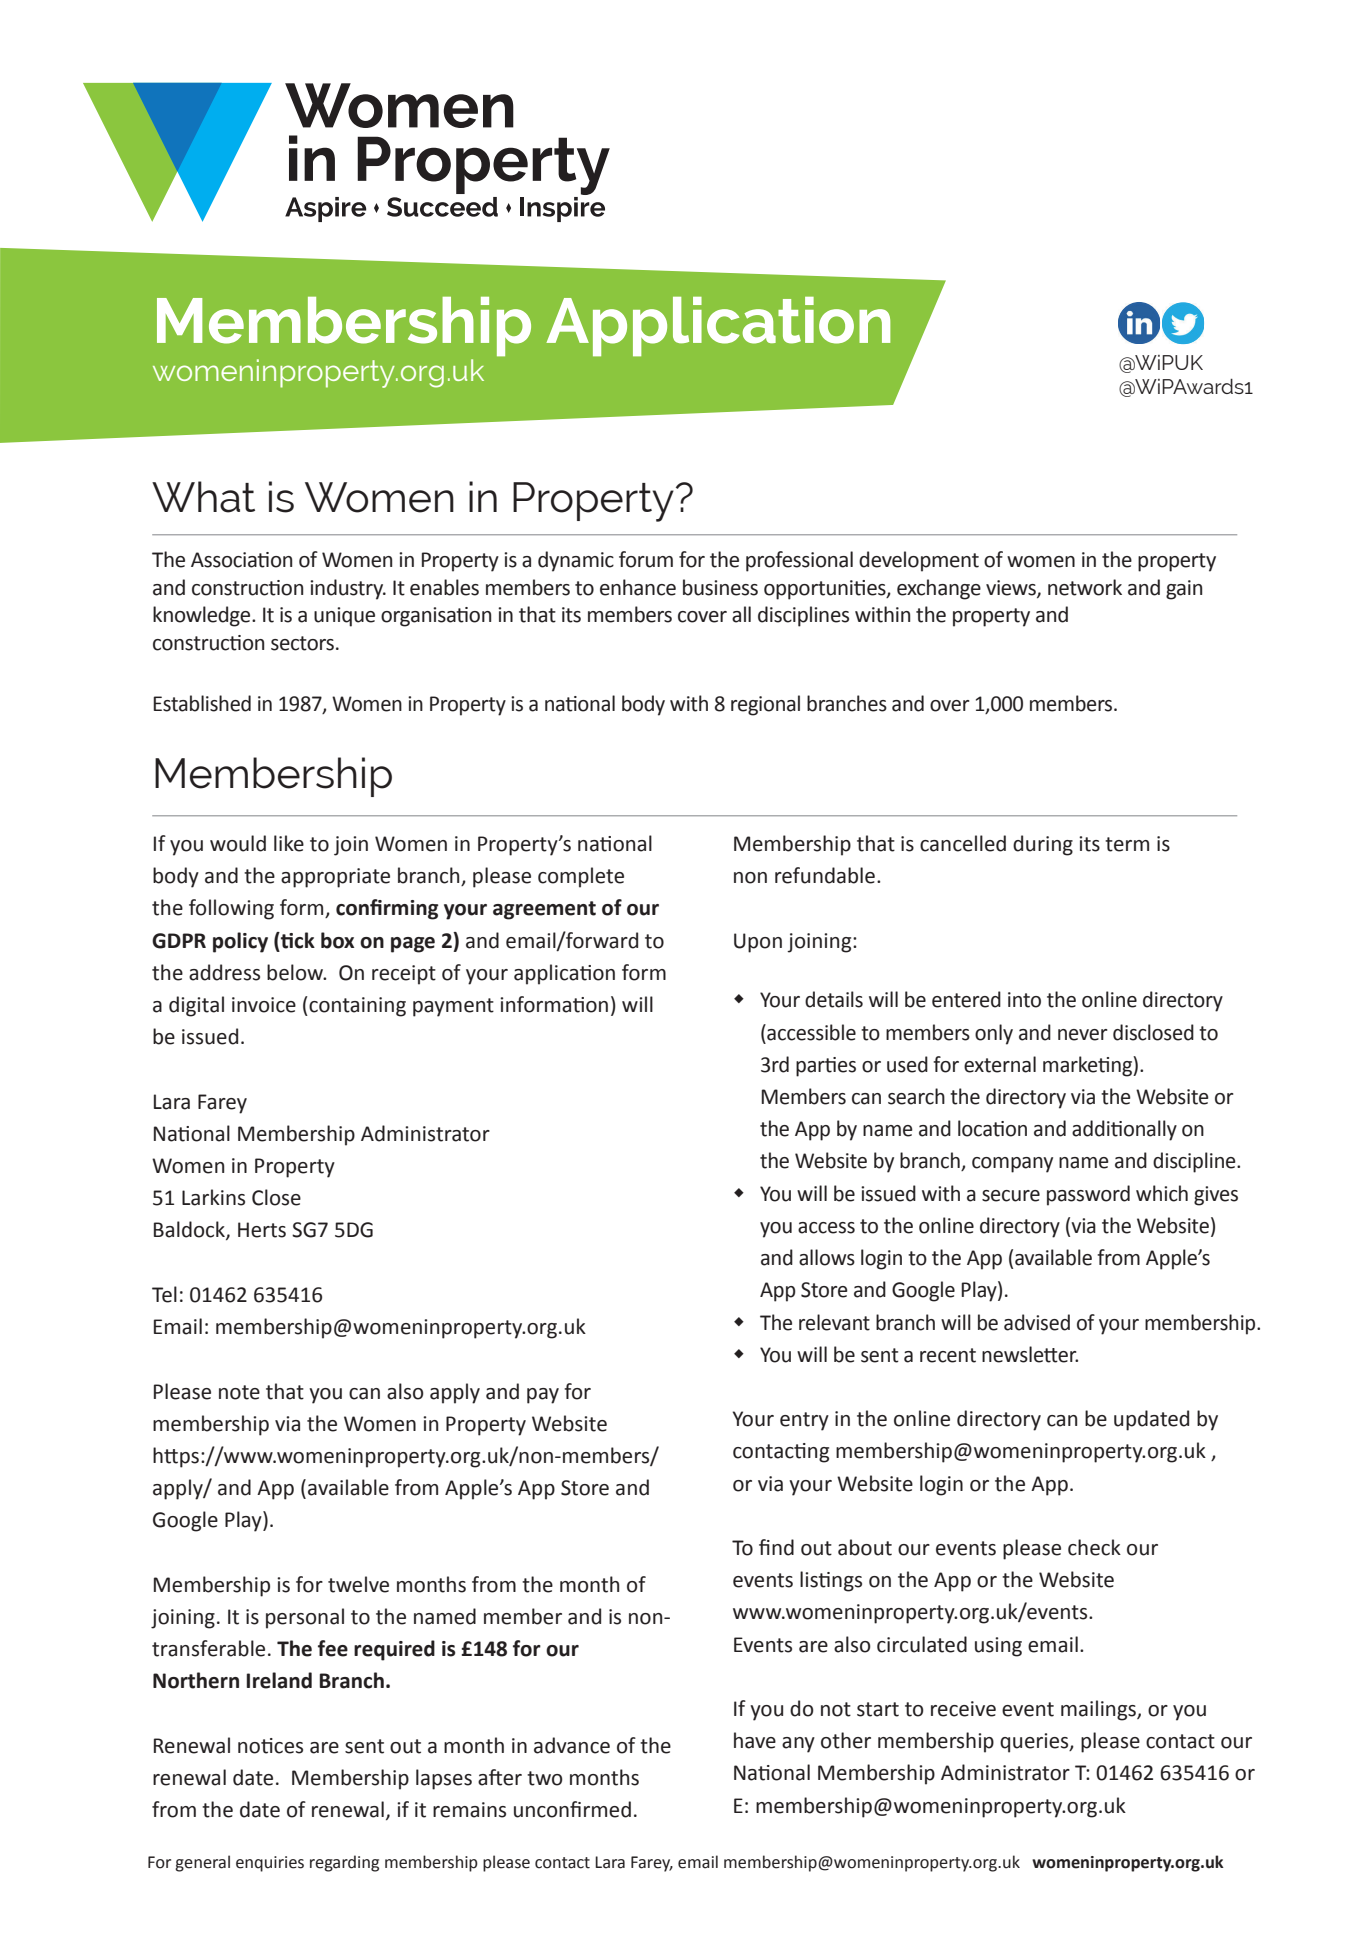  What do you see at coordinates (270, 1864) in the image?
I see `enquiries` at bounding box center [270, 1864].
